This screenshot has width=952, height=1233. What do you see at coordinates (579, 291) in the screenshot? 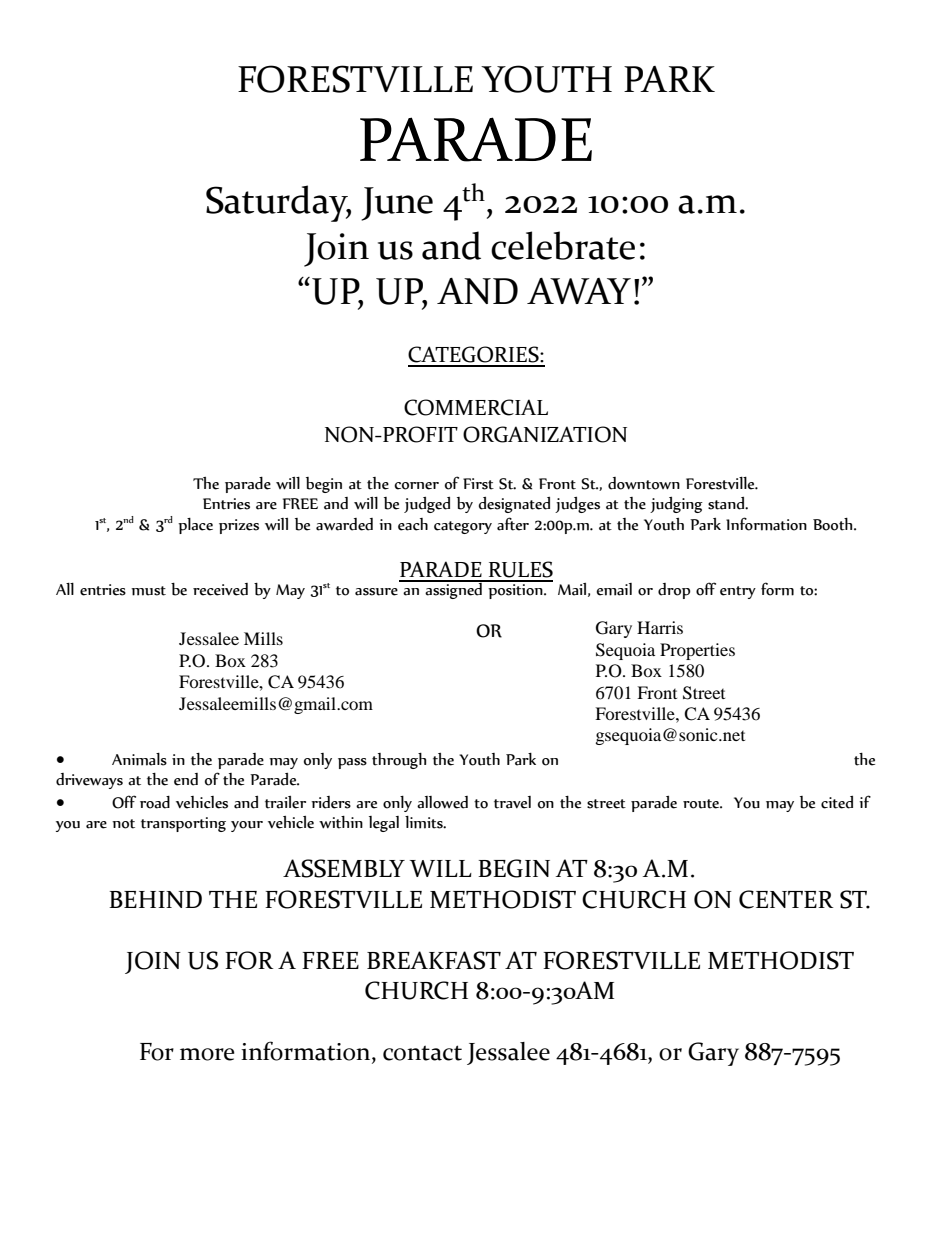
I see `AWAY` at bounding box center [579, 291].
